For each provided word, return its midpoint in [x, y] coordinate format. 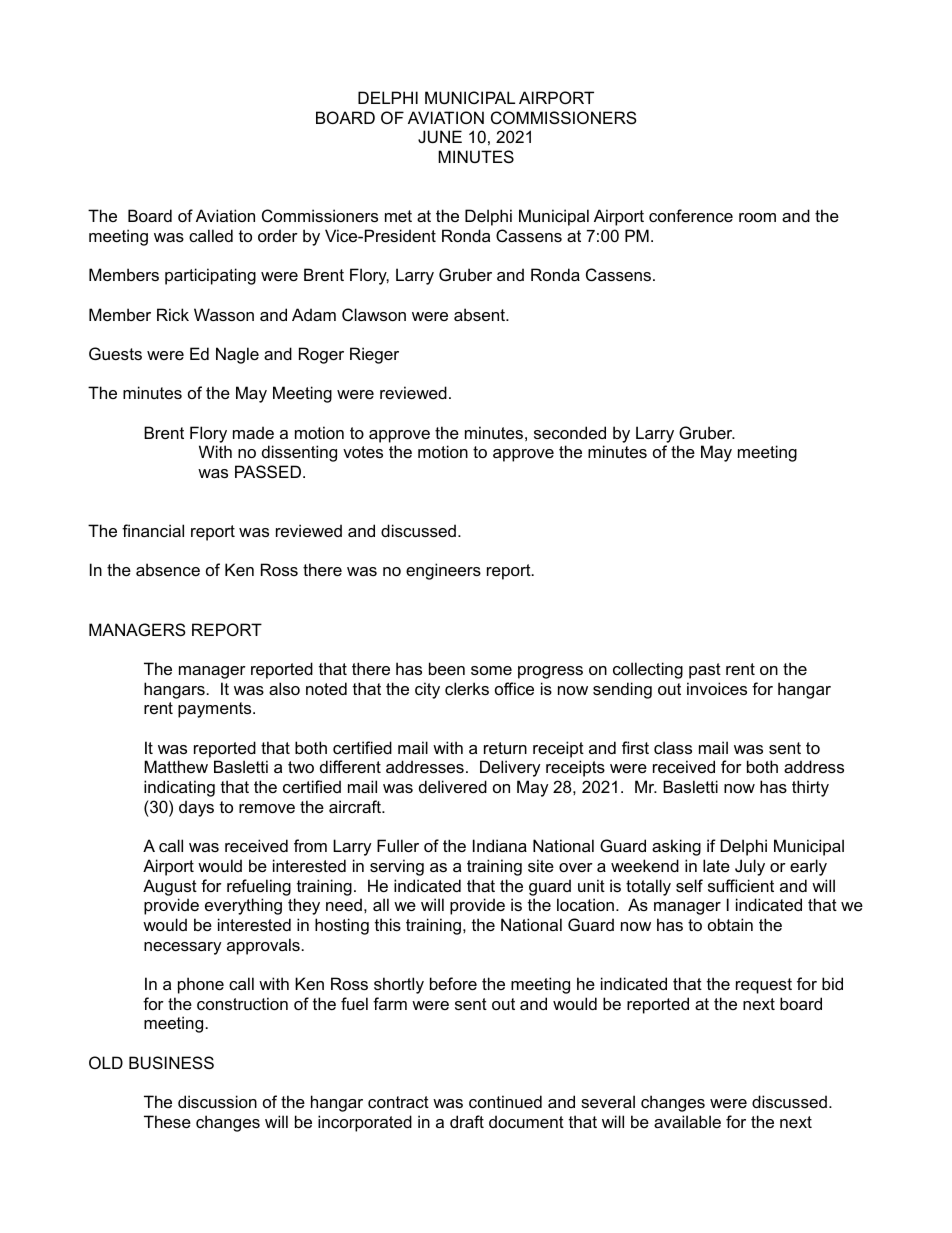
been [447, 668]
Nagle [237, 355]
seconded [570, 432]
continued [505, 1101]
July [750, 867]
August [170, 887]
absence [168, 569]
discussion [217, 1101]
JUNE [440, 136]
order [278, 235]
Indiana [500, 845]
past [705, 671]
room [757, 217]
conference [691, 215]
